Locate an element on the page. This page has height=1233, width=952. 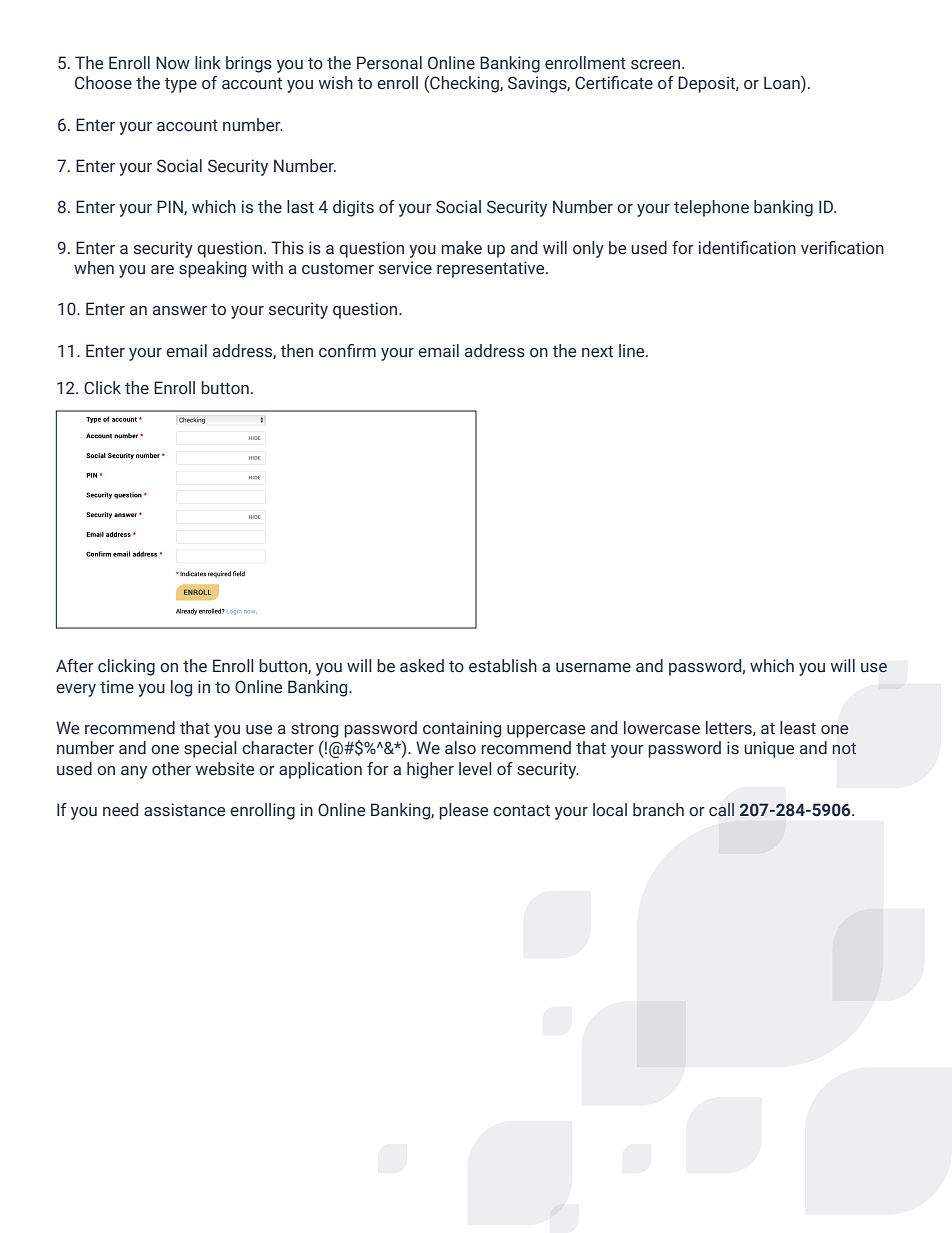
level is located at coordinates (475, 769).
